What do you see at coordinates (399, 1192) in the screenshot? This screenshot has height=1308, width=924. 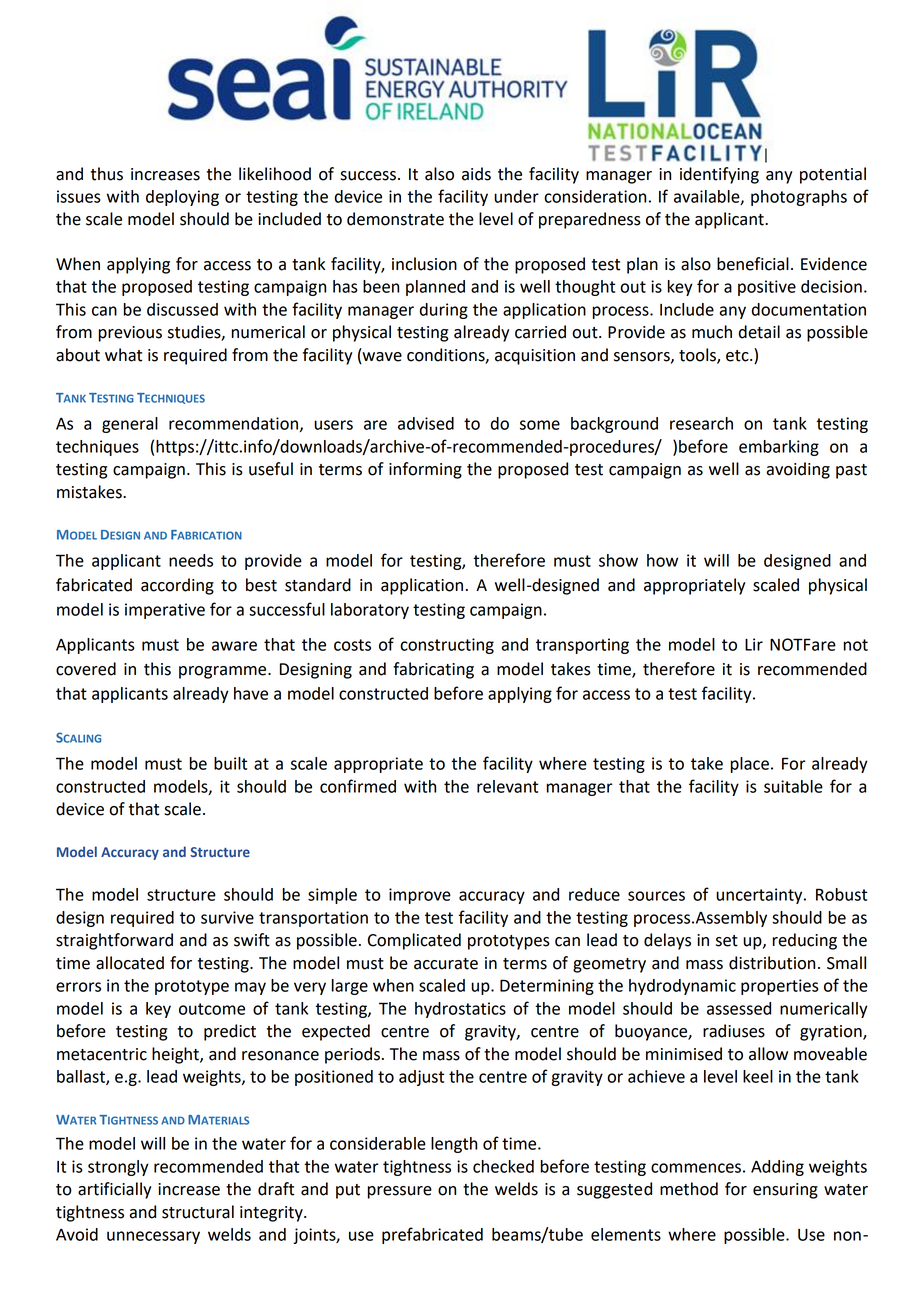 I see `pressure` at bounding box center [399, 1192].
